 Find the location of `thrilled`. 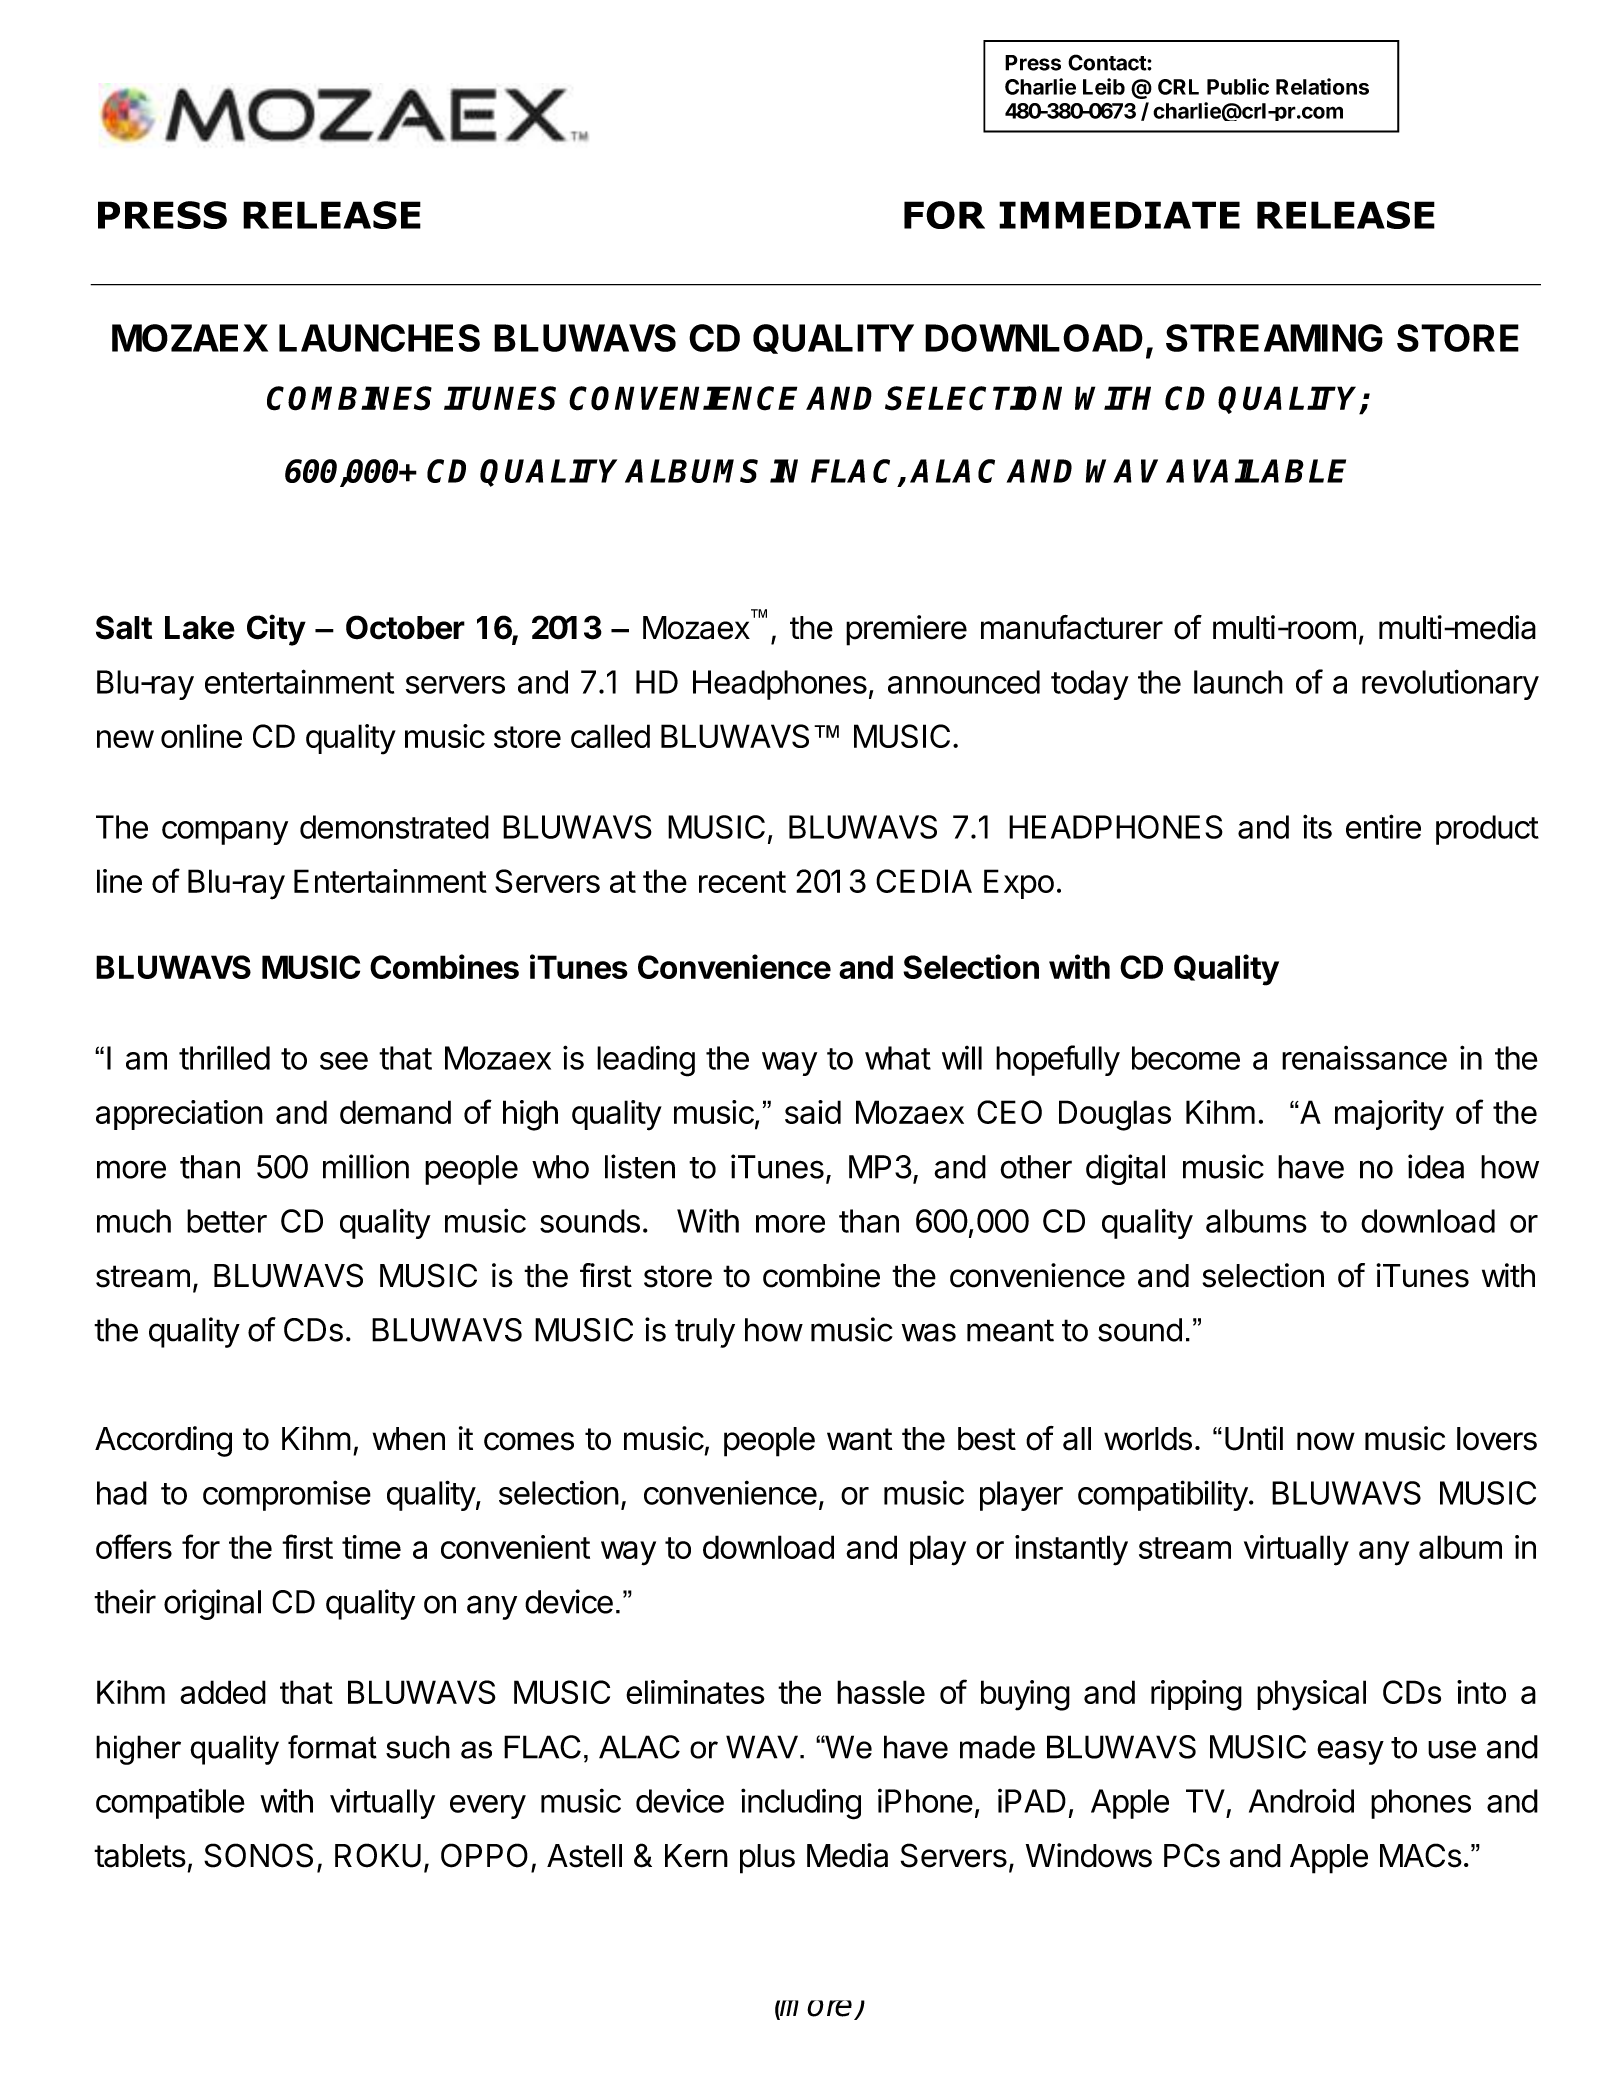

thrilled is located at coordinates (224, 1058).
